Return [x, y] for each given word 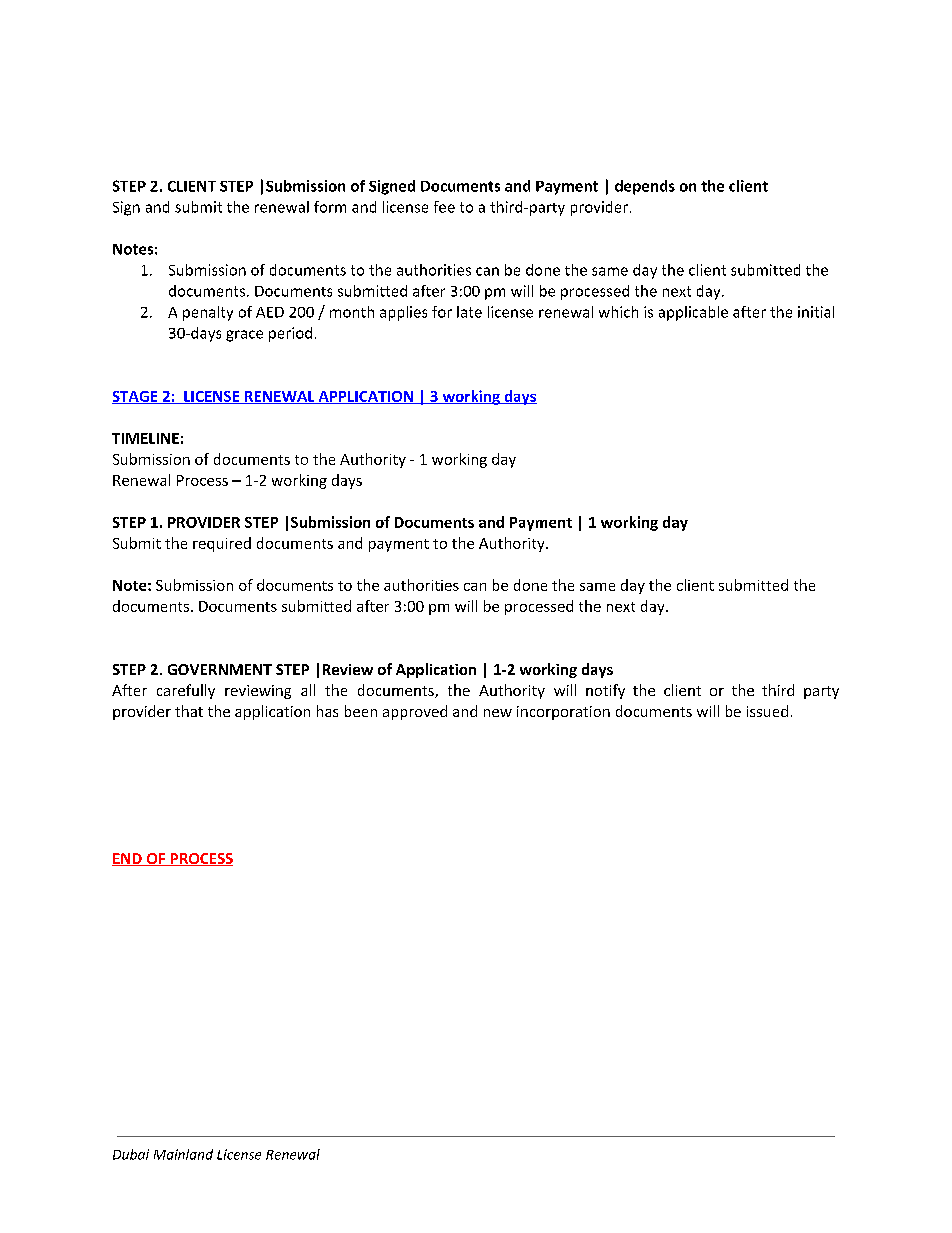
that [189, 711]
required [222, 544]
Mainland [183, 1154]
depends [645, 187]
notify [605, 691]
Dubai [131, 1154]
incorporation [563, 713]
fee [444, 207]
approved [415, 712]
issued [767, 711]
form [330, 207]
